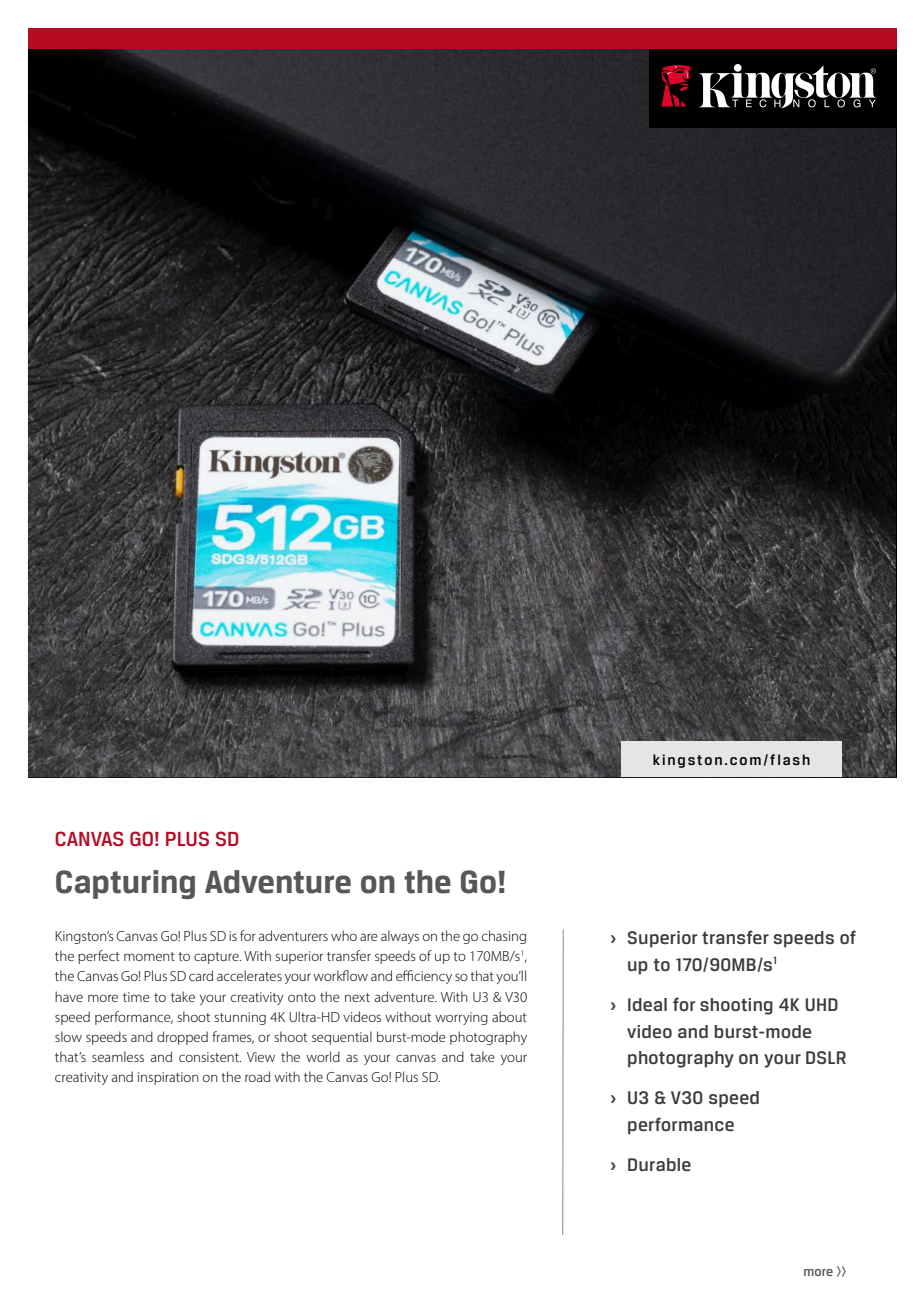 The height and width of the document is (1308, 924). I want to click on moment, so click(149, 956).
